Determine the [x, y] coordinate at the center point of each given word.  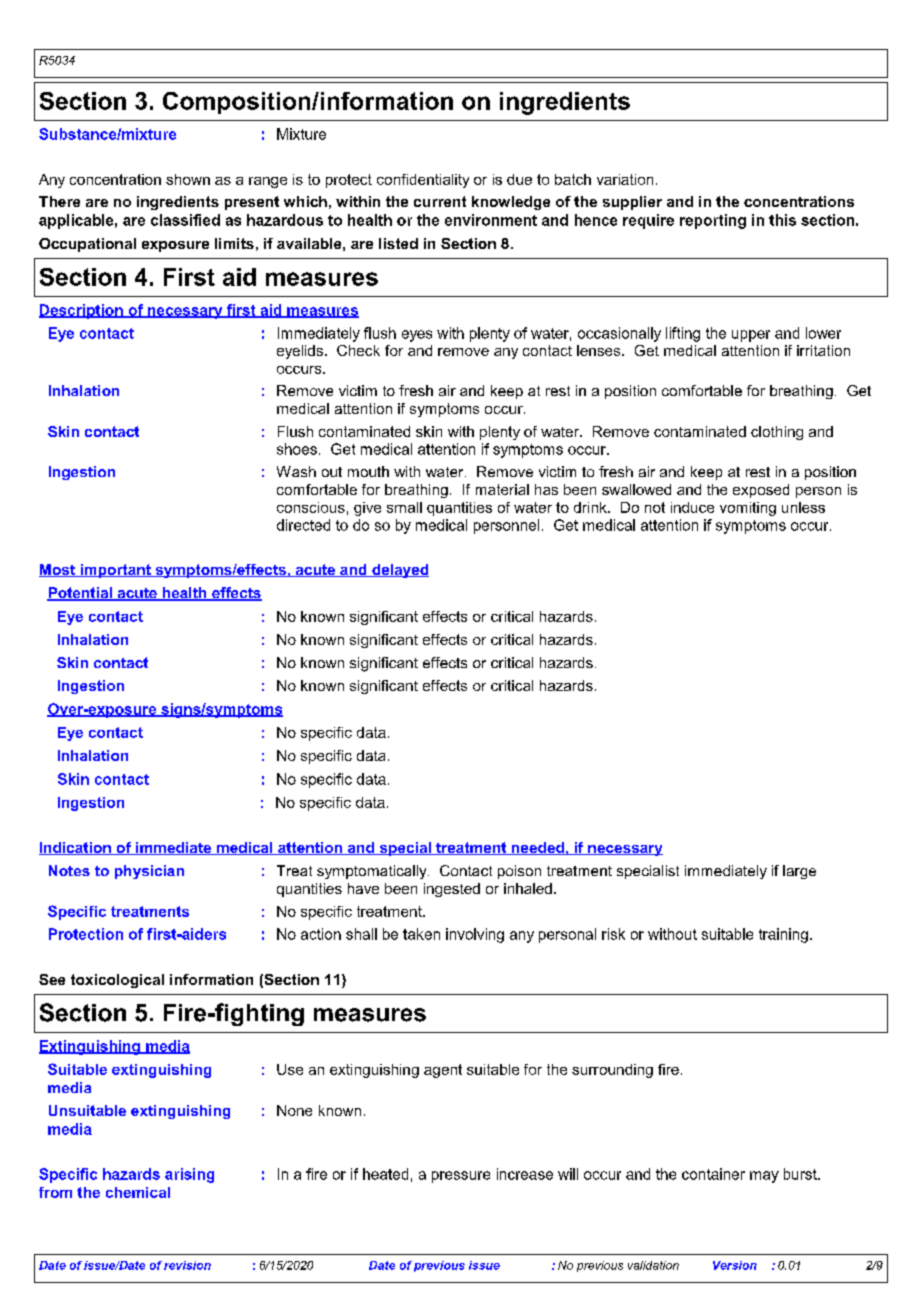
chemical [138, 1192]
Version [735, 1265]
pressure [461, 1177]
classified [185, 220]
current [440, 201]
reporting [713, 221]
